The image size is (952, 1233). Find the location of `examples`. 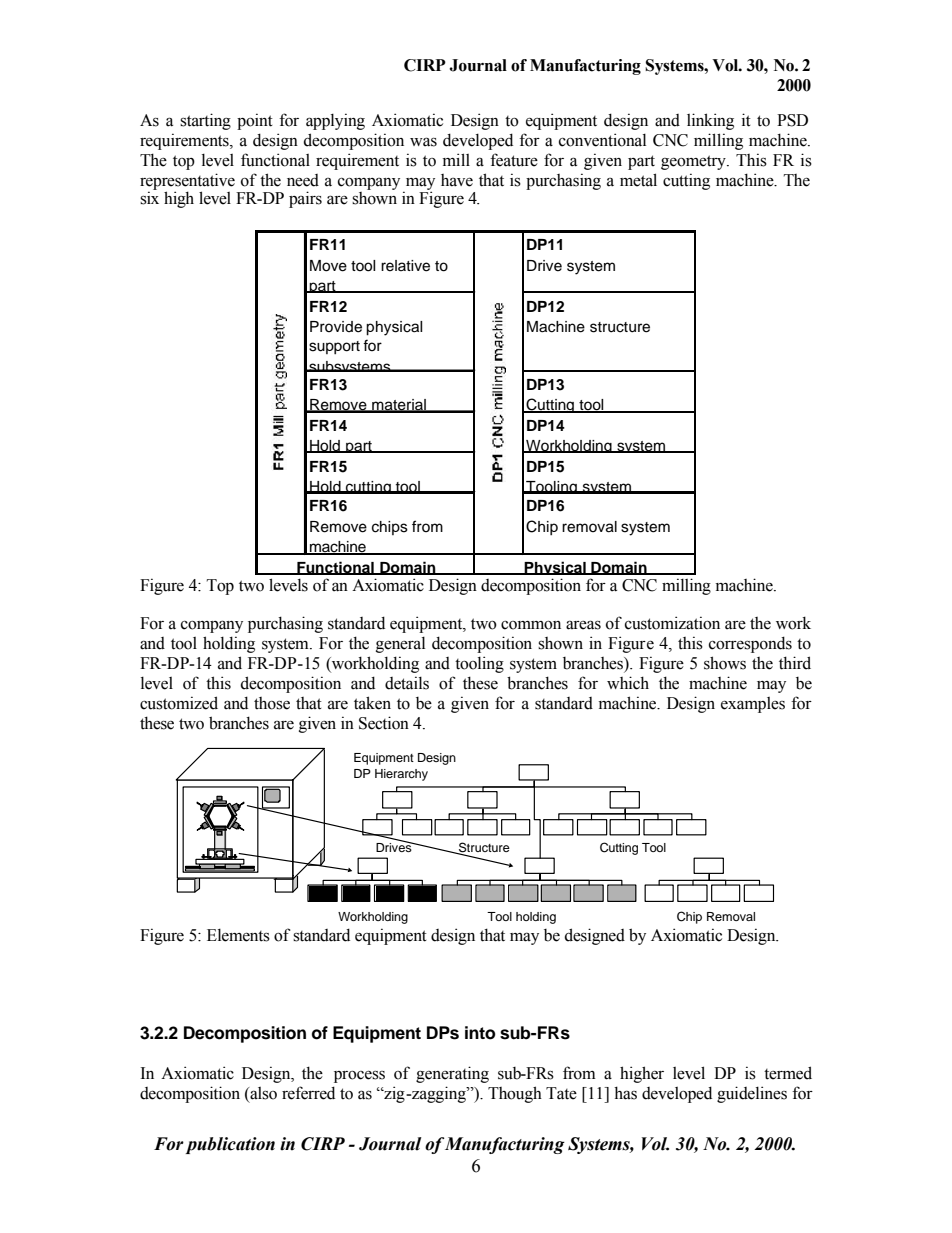

examples is located at coordinates (753, 705).
